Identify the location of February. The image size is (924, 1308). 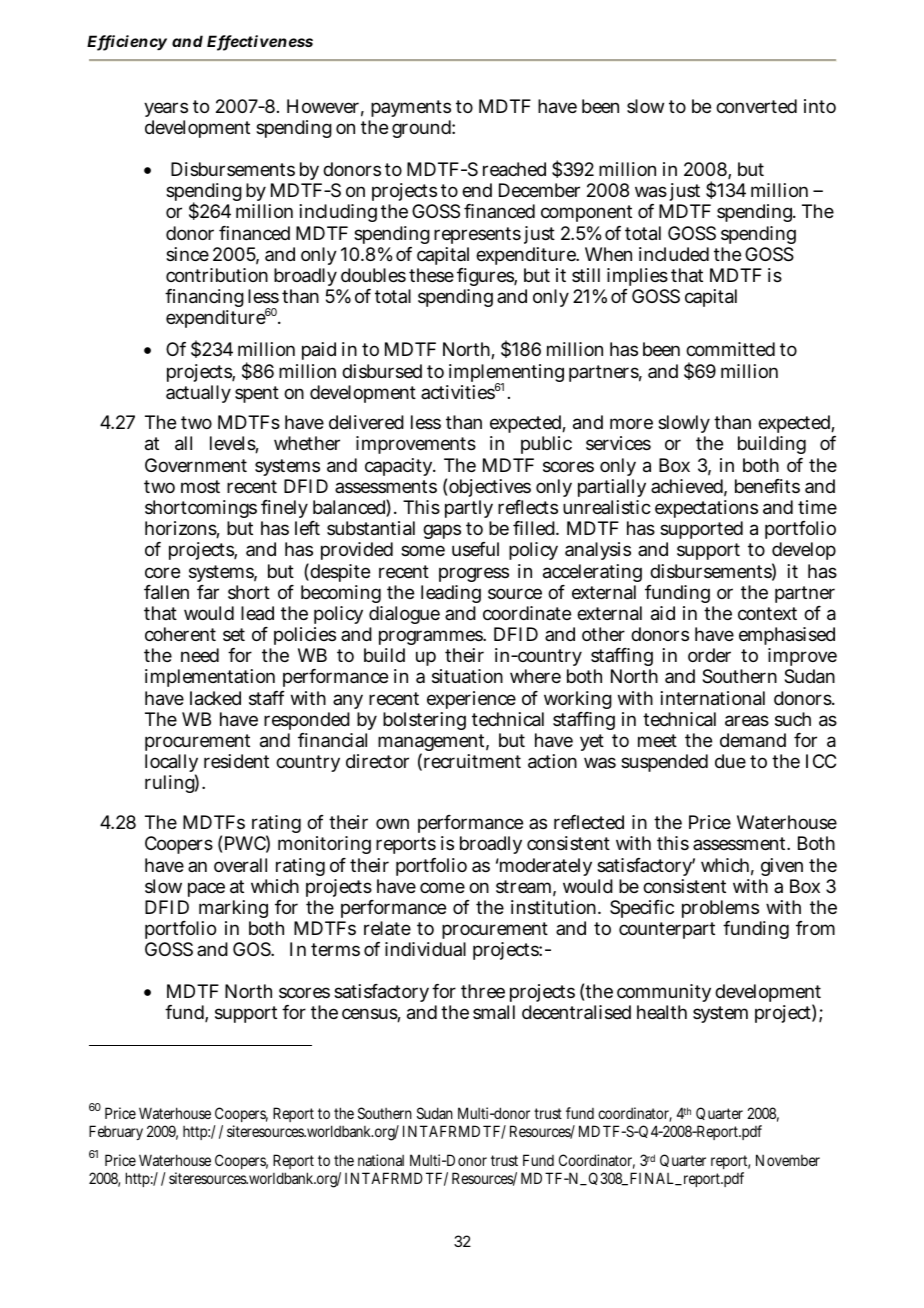
(116, 1132).
